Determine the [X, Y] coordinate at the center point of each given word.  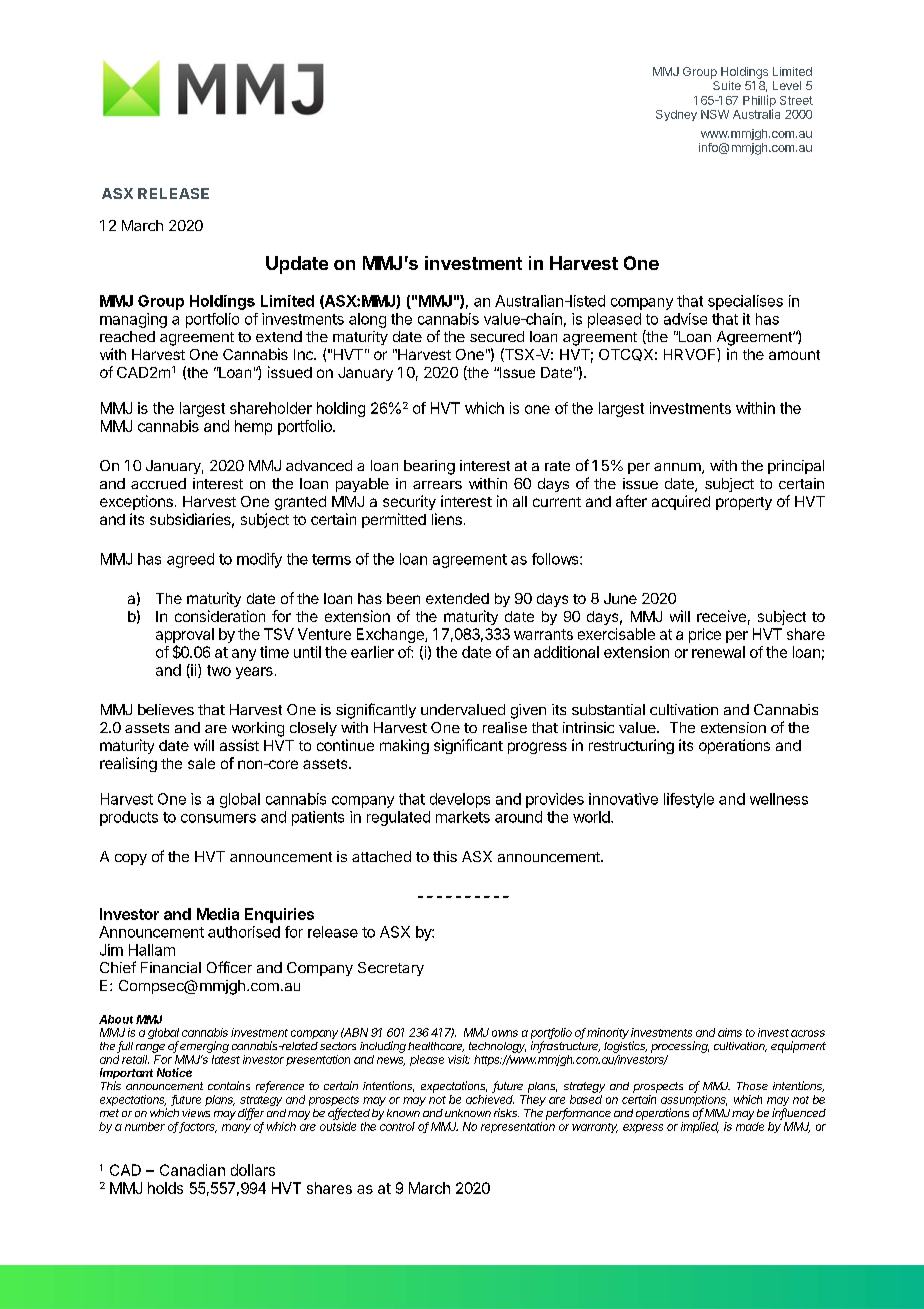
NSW [715, 114]
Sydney [676, 115]
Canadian [192, 1170]
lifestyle [689, 800]
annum [678, 468]
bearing [429, 467]
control [397, 1126]
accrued [158, 483]
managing [133, 320]
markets [463, 817]
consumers [218, 818]
